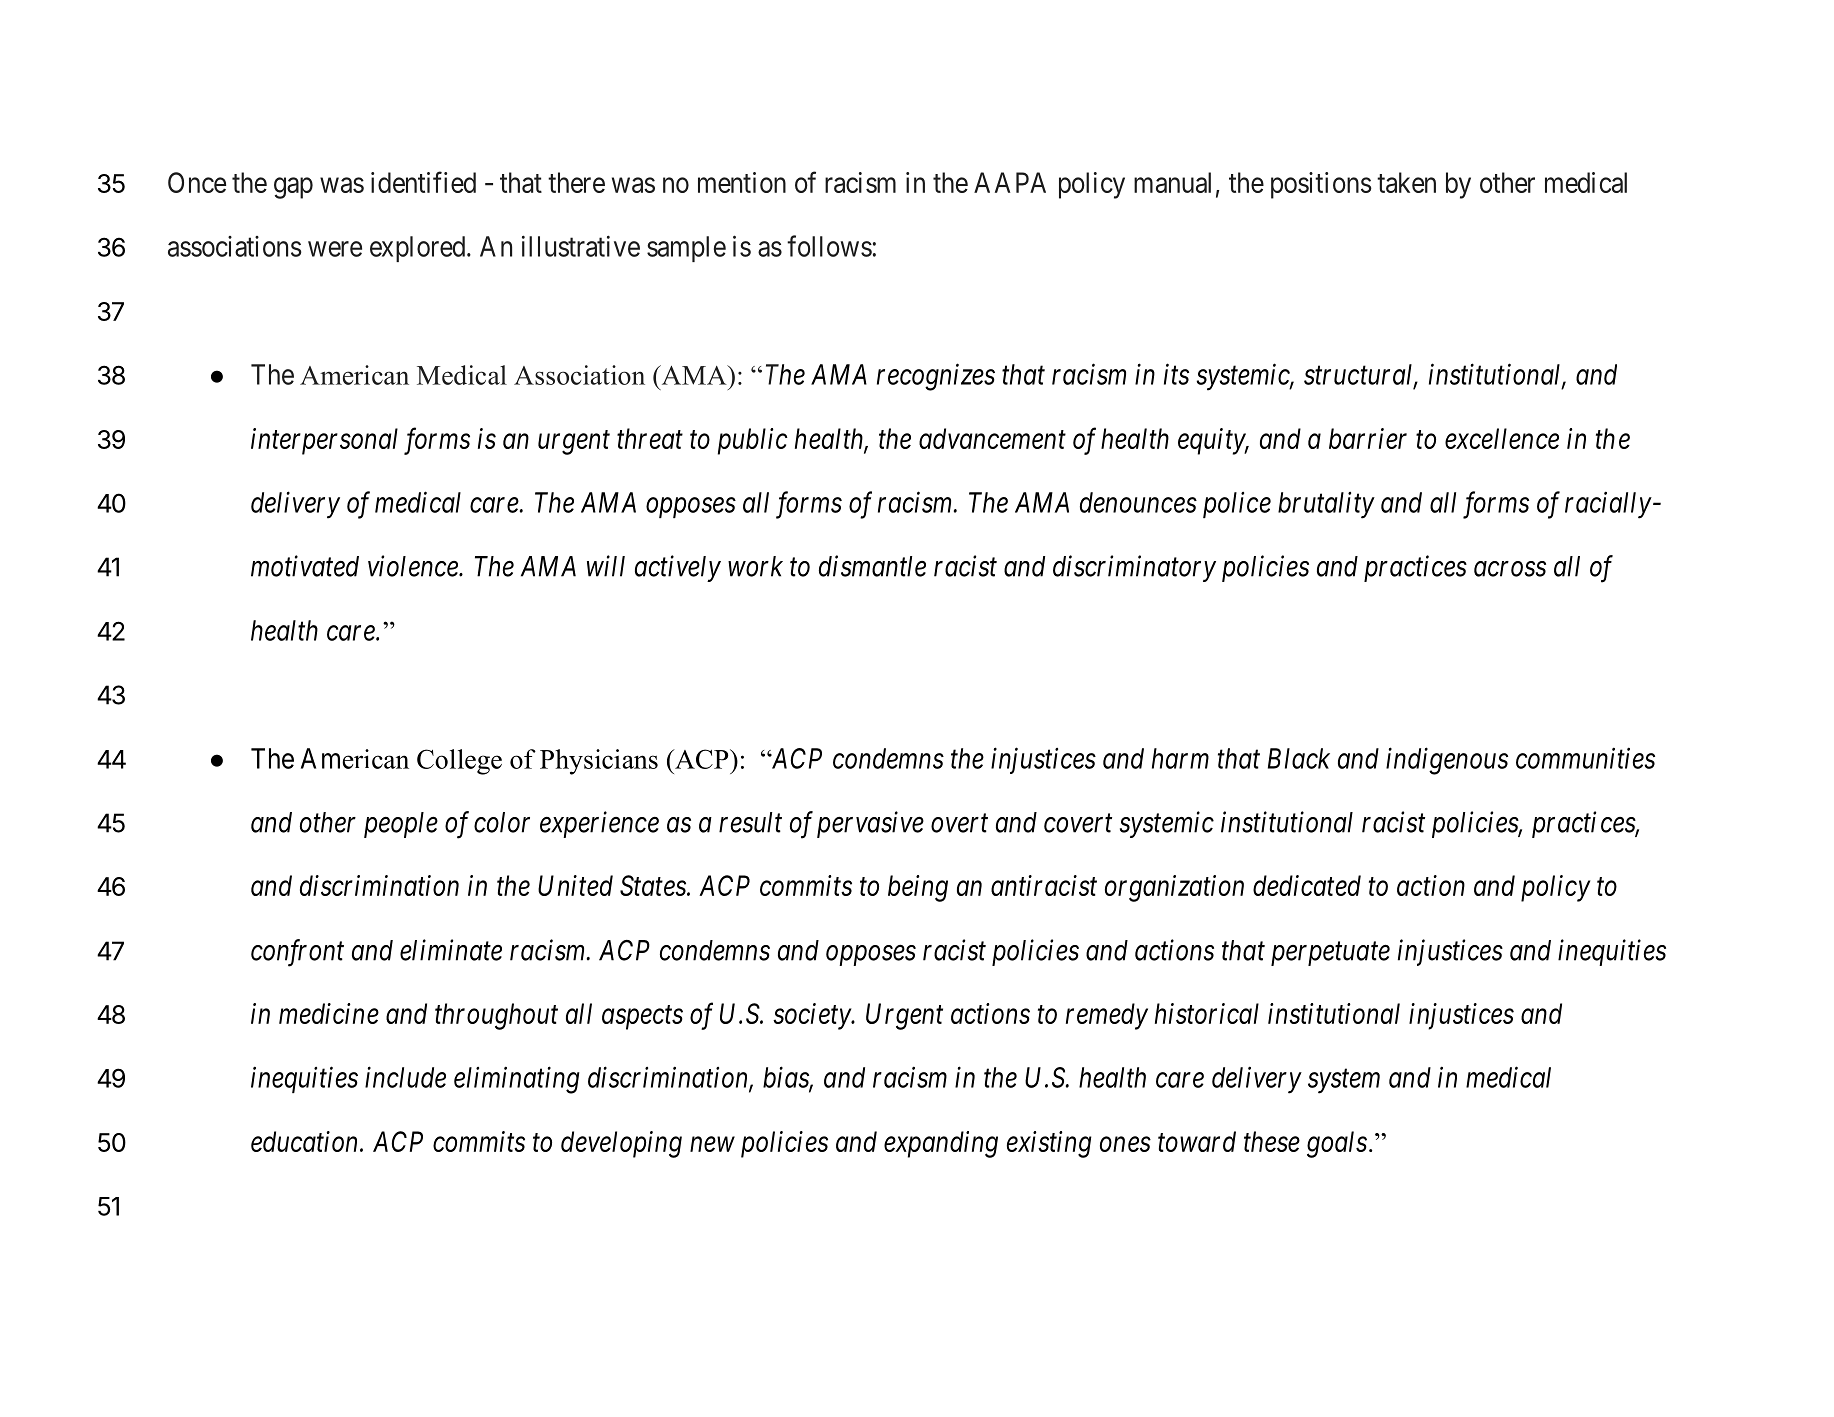 The width and height of the image is (1834, 1417). I want to click on violence, so click(414, 566).
